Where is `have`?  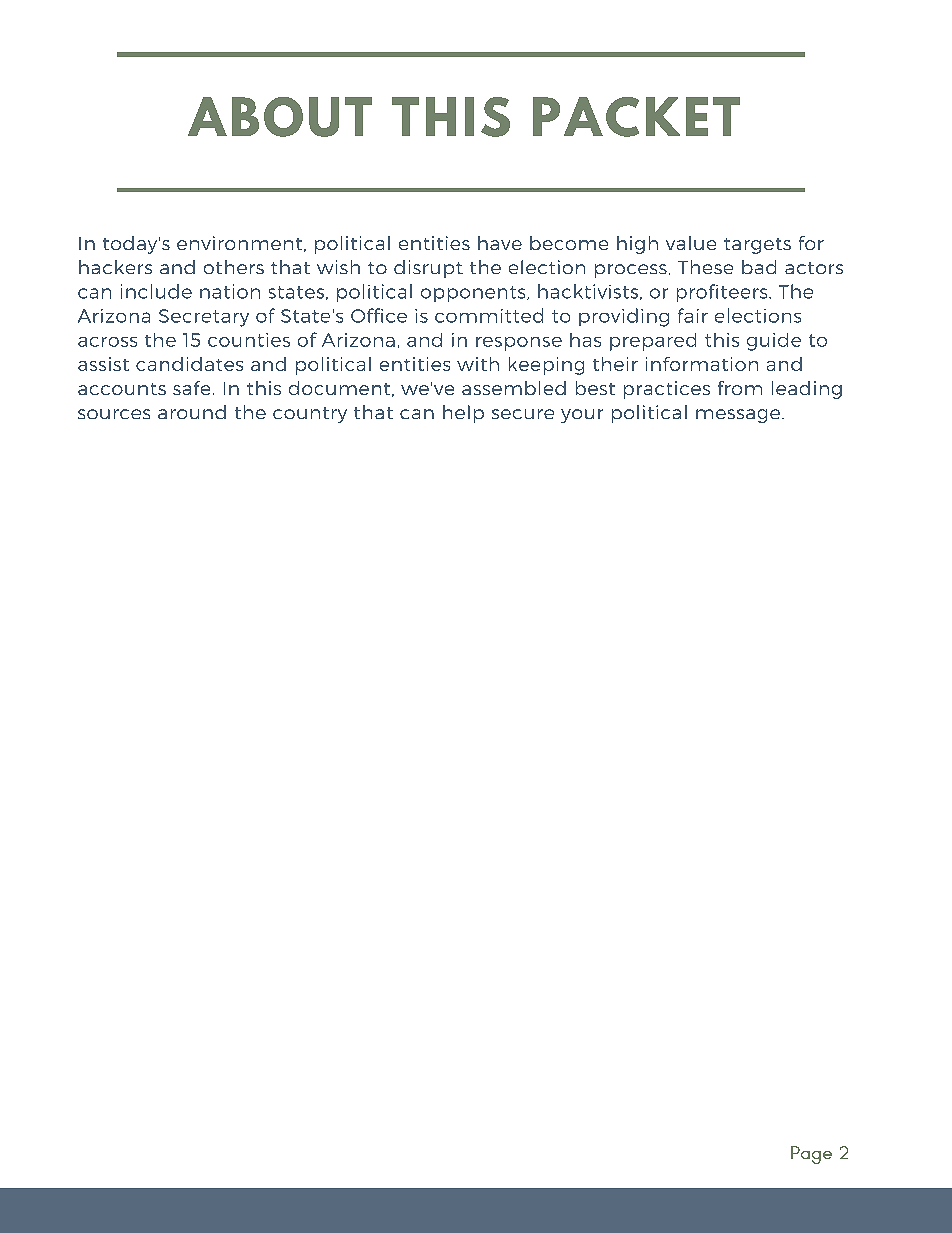
have is located at coordinates (500, 243).
